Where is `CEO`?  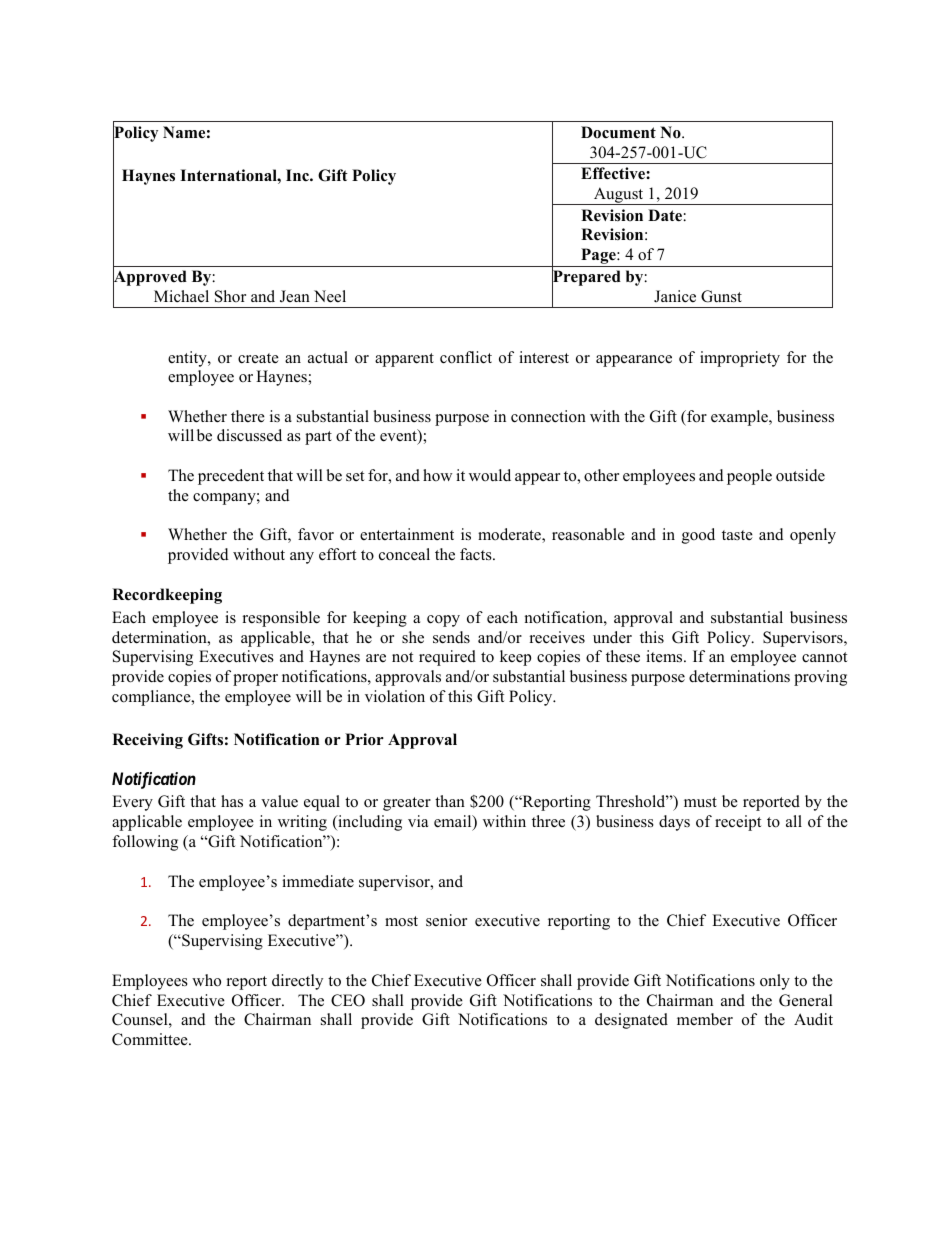 CEO is located at coordinates (348, 1000).
